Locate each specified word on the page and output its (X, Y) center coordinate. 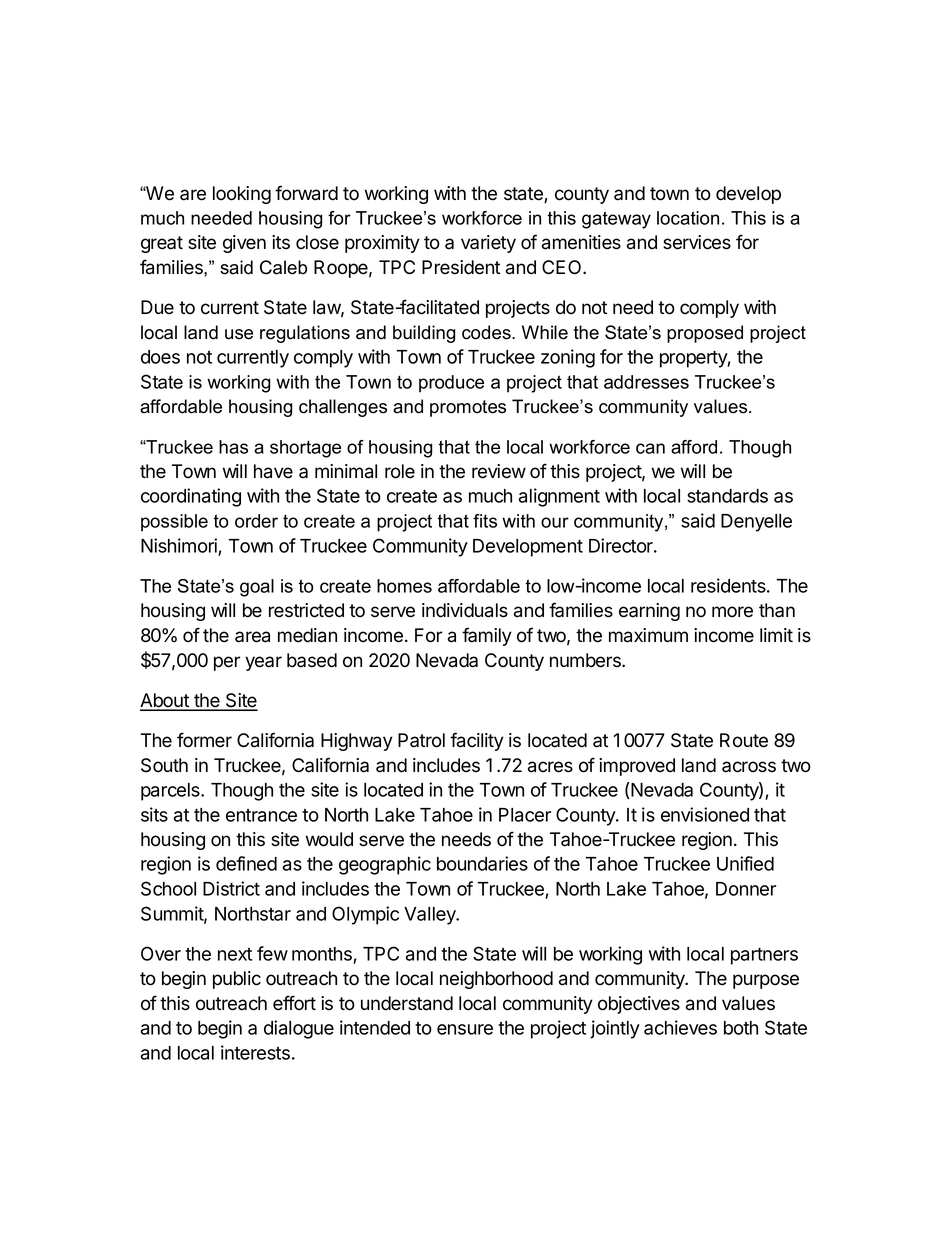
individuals (465, 610)
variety (488, 244)
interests (255, 1052)
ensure (465, 1029)
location (688, 218)
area (252, 637)
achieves (680, 1027)
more (732, 612)
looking (242, 195)
